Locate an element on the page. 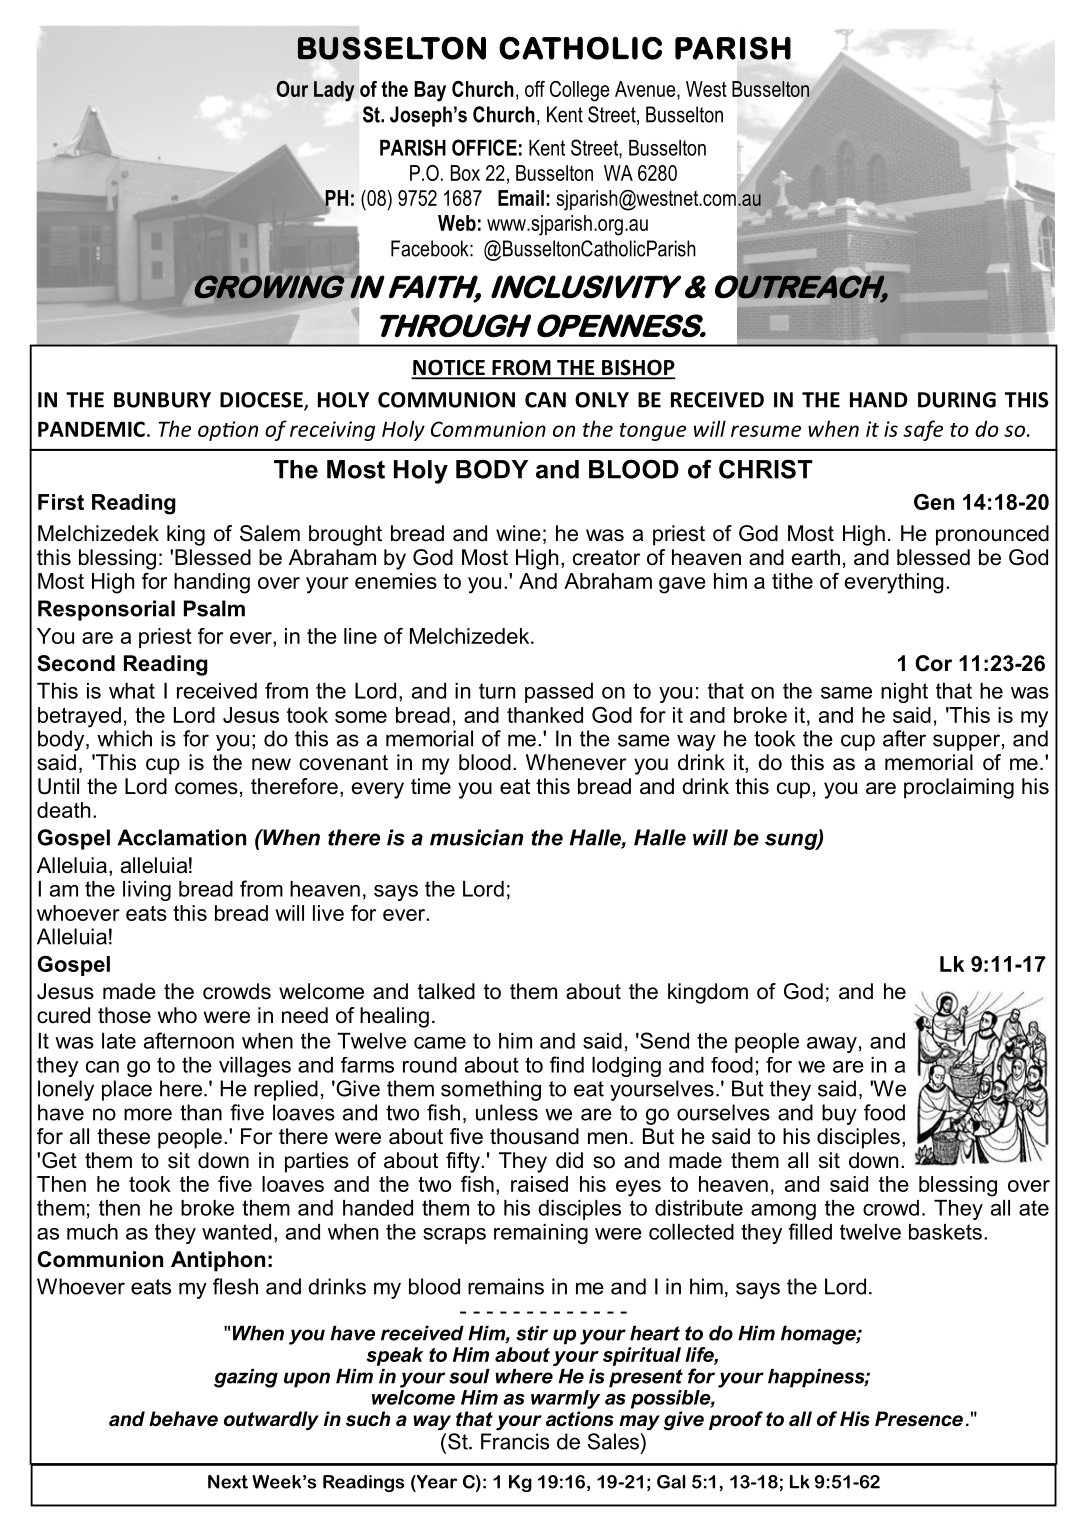  talked is located at coordinates (446, 991).
